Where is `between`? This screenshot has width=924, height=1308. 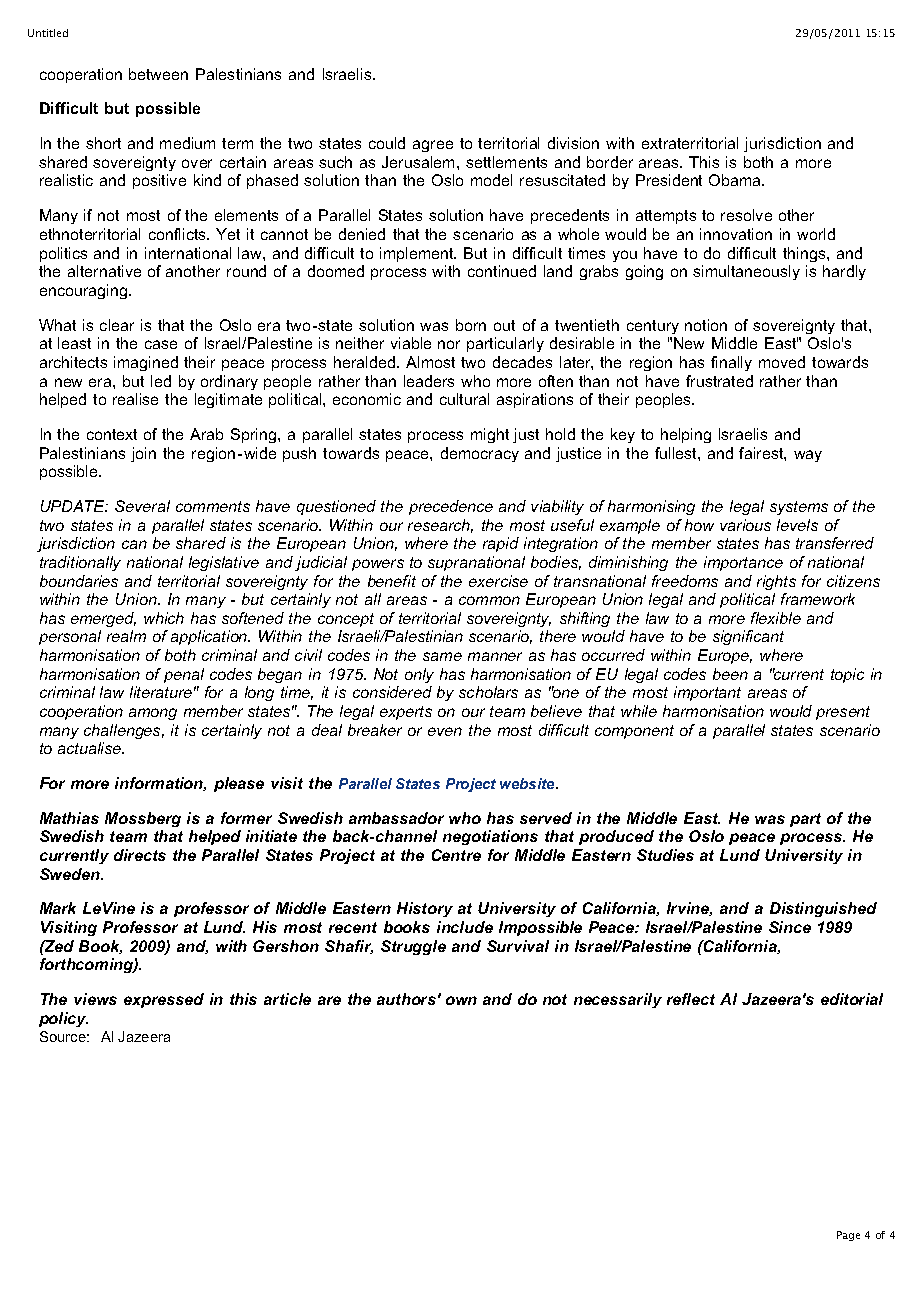
between is located at coordinates (158, 74).
